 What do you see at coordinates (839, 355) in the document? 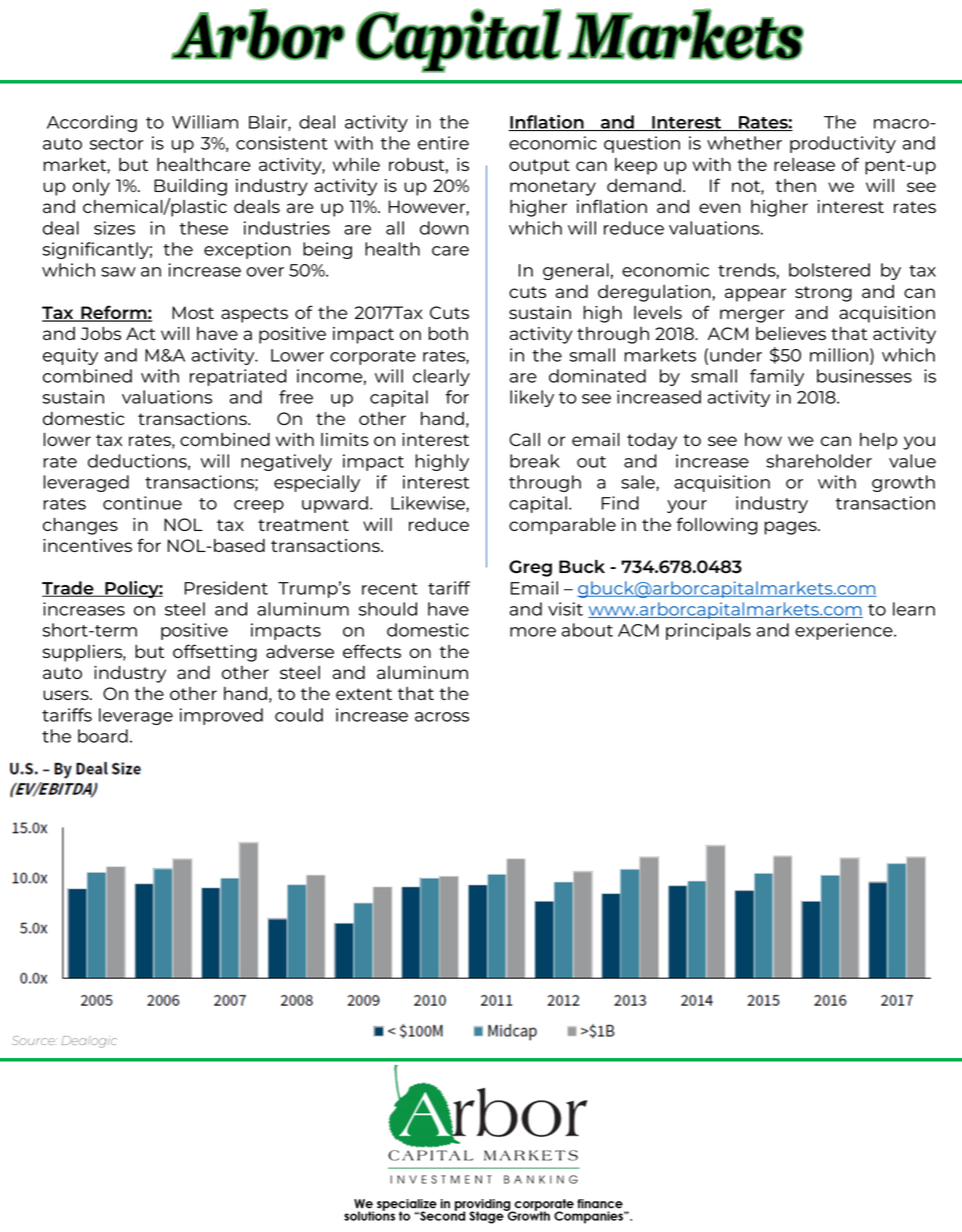
I see `million` at bounding box center [839, 355].
